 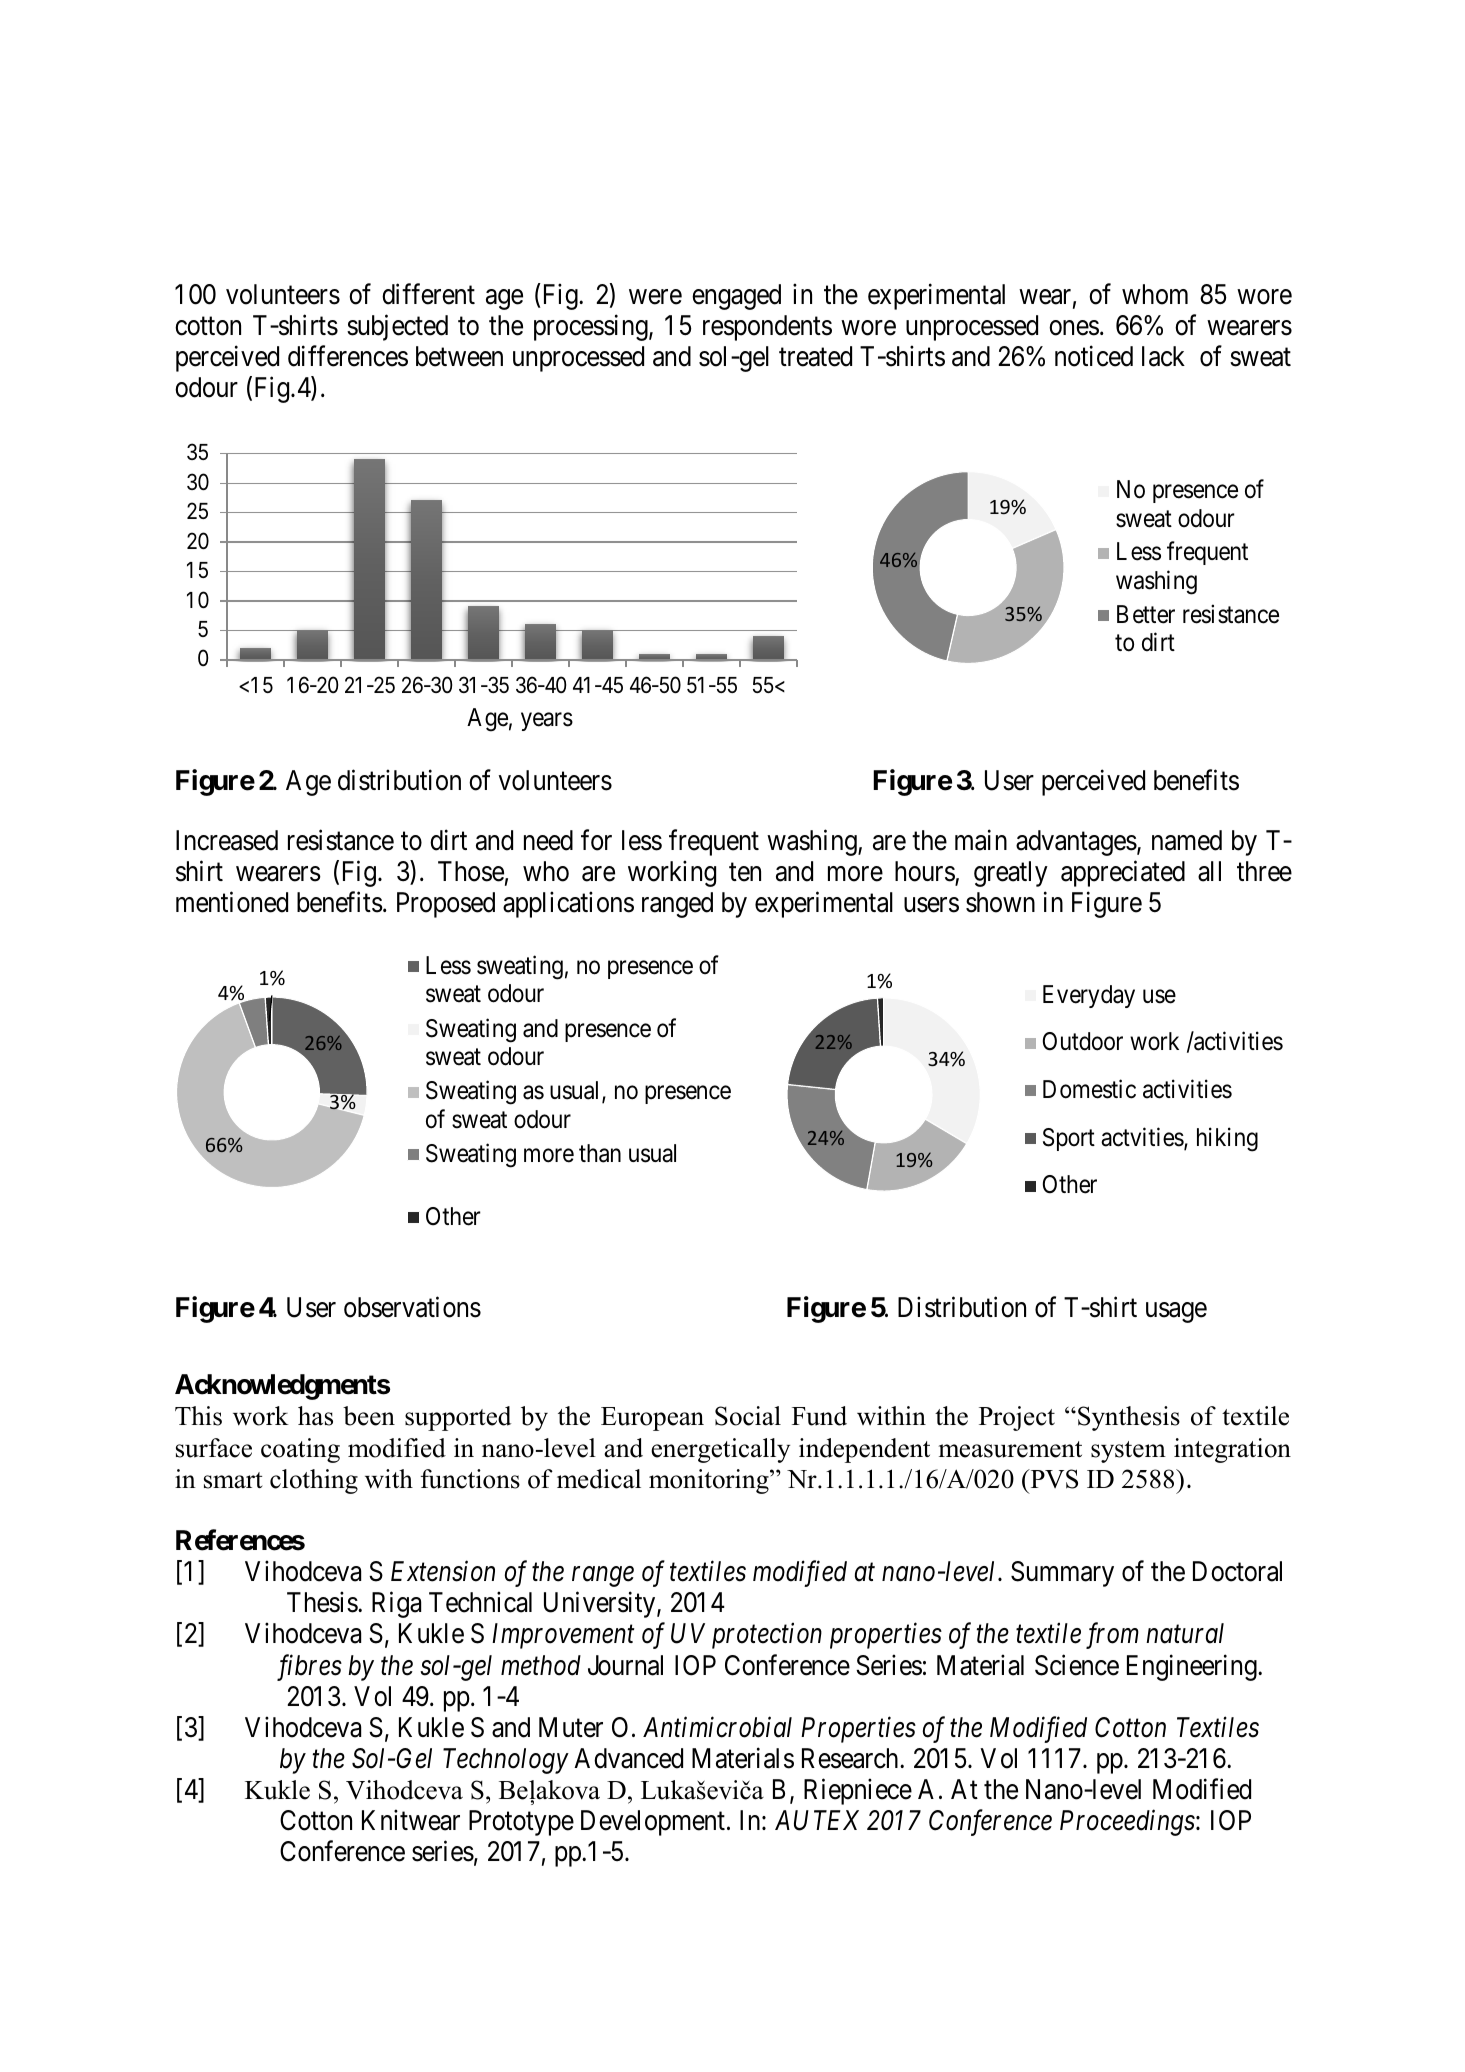 What do you see at coordinates (736, 297) in the screenshot?
I see `engaged` at bounding box center [736, 297].
